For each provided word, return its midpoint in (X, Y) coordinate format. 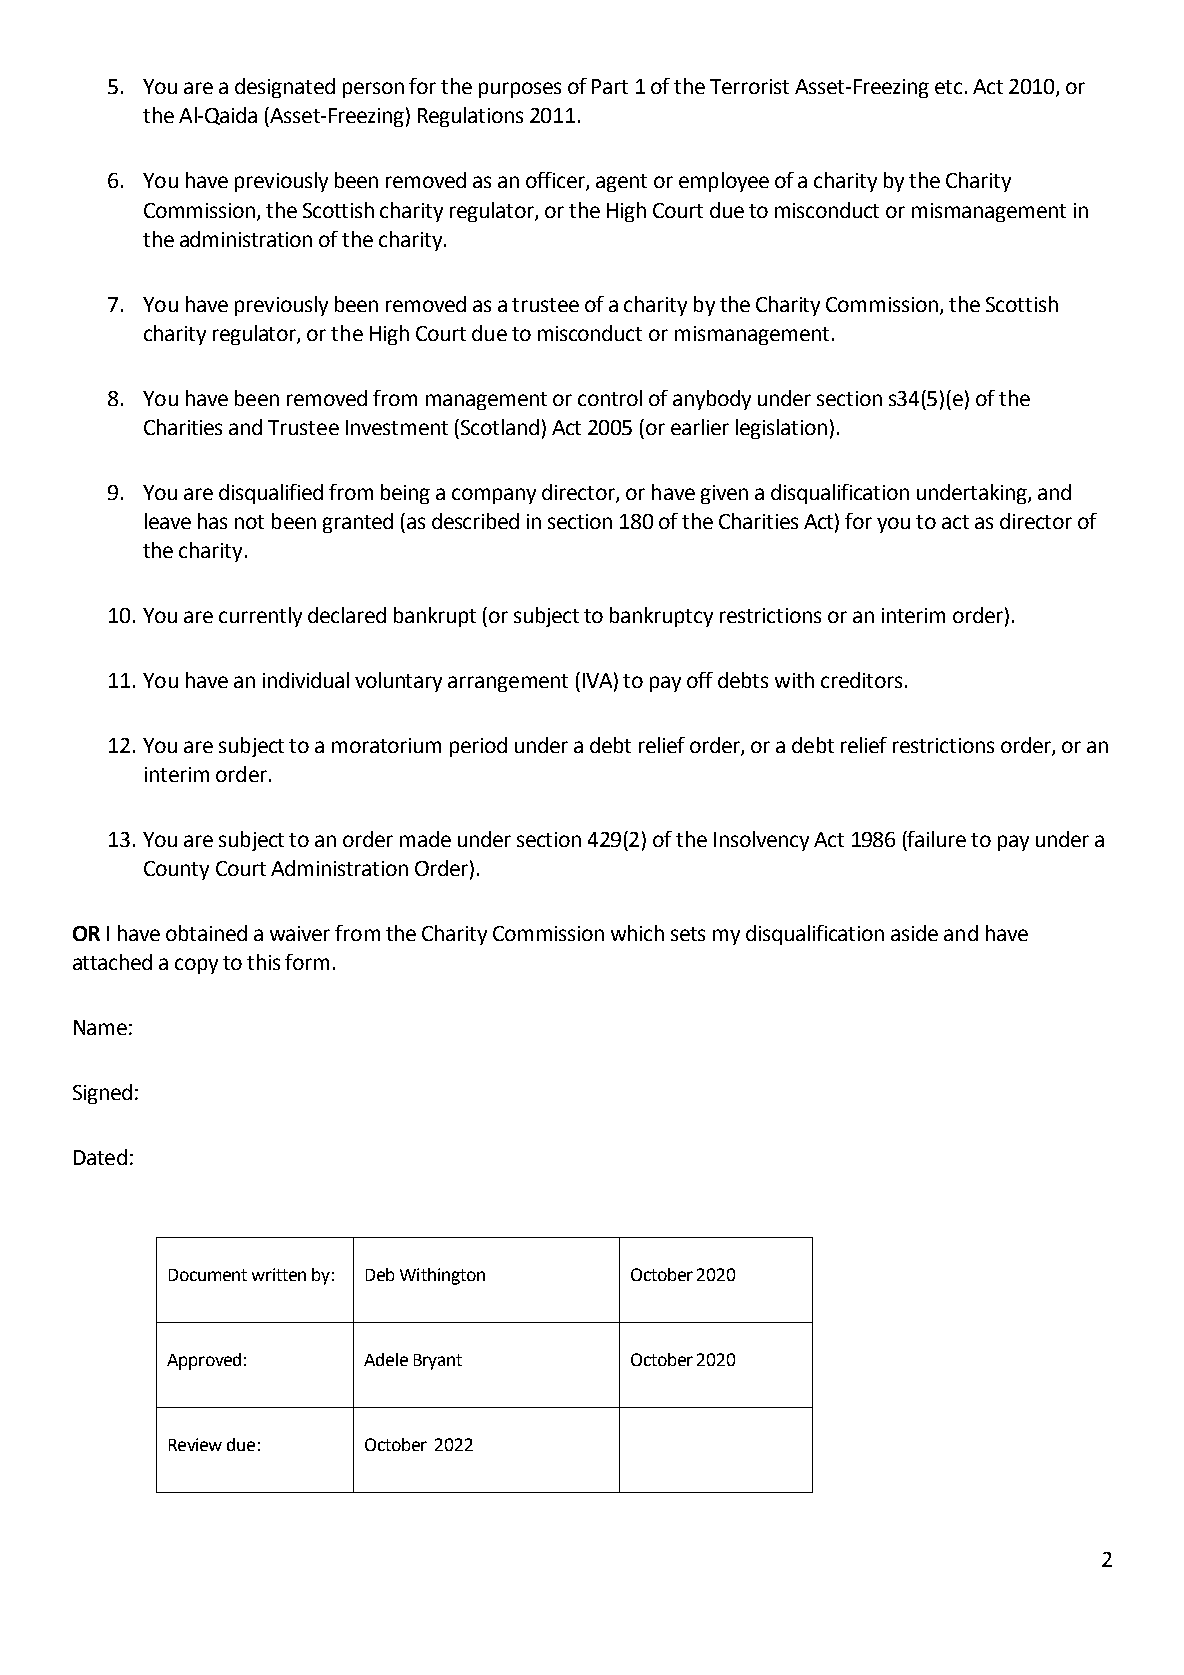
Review (195, 1444)
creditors (861, 680)
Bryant (438, 1362)
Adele (386, 1359)
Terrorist (749, 86)
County (176, 870)
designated (285, 88)
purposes (520, 90)
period (478, 747)
